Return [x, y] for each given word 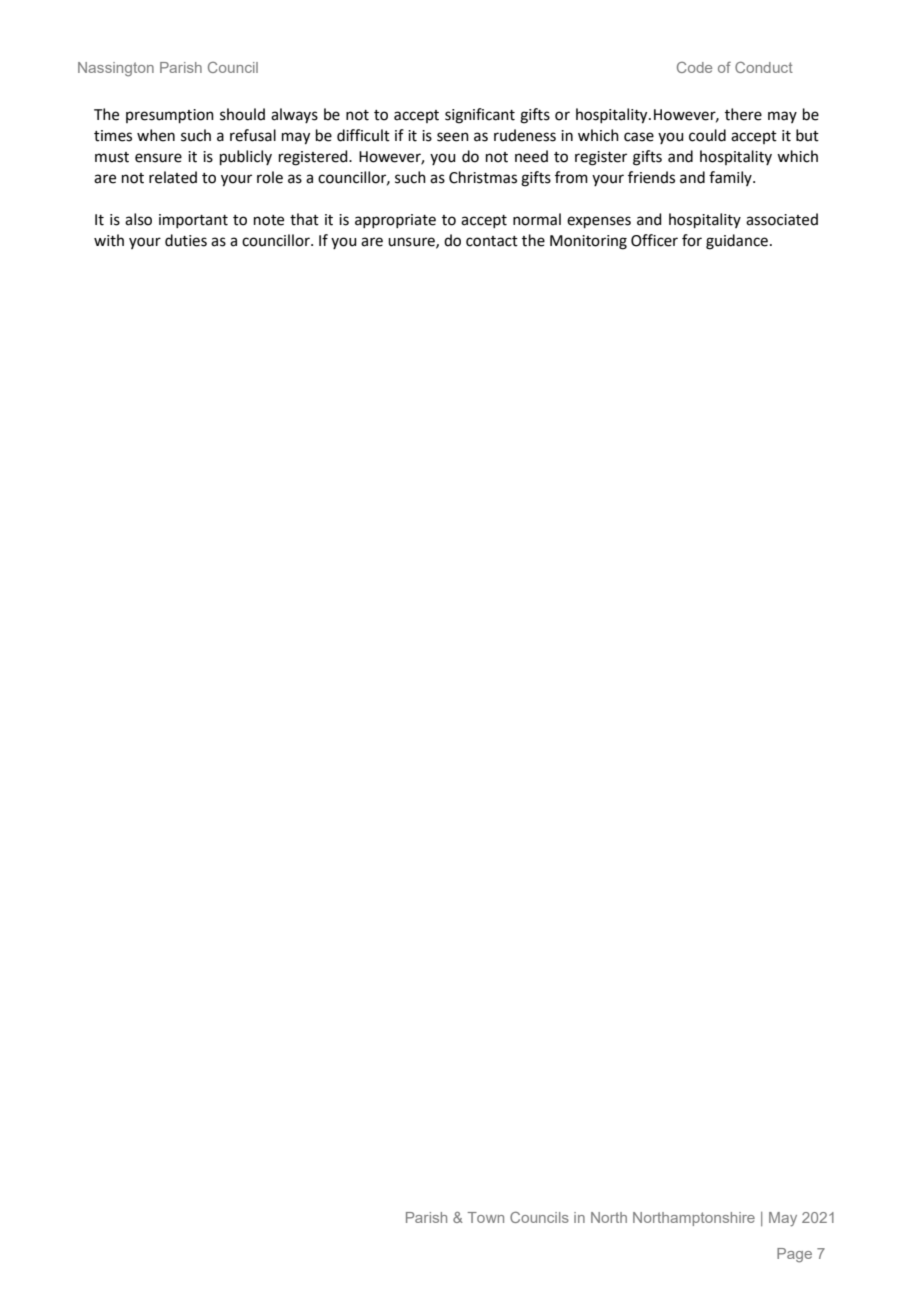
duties [186, 240]
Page [794, 1255]
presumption [170, 116]
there [743, 114]
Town [486, 1217]
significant [480, 116]
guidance [737, 242]
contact [492, 241]
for [692, 240]
